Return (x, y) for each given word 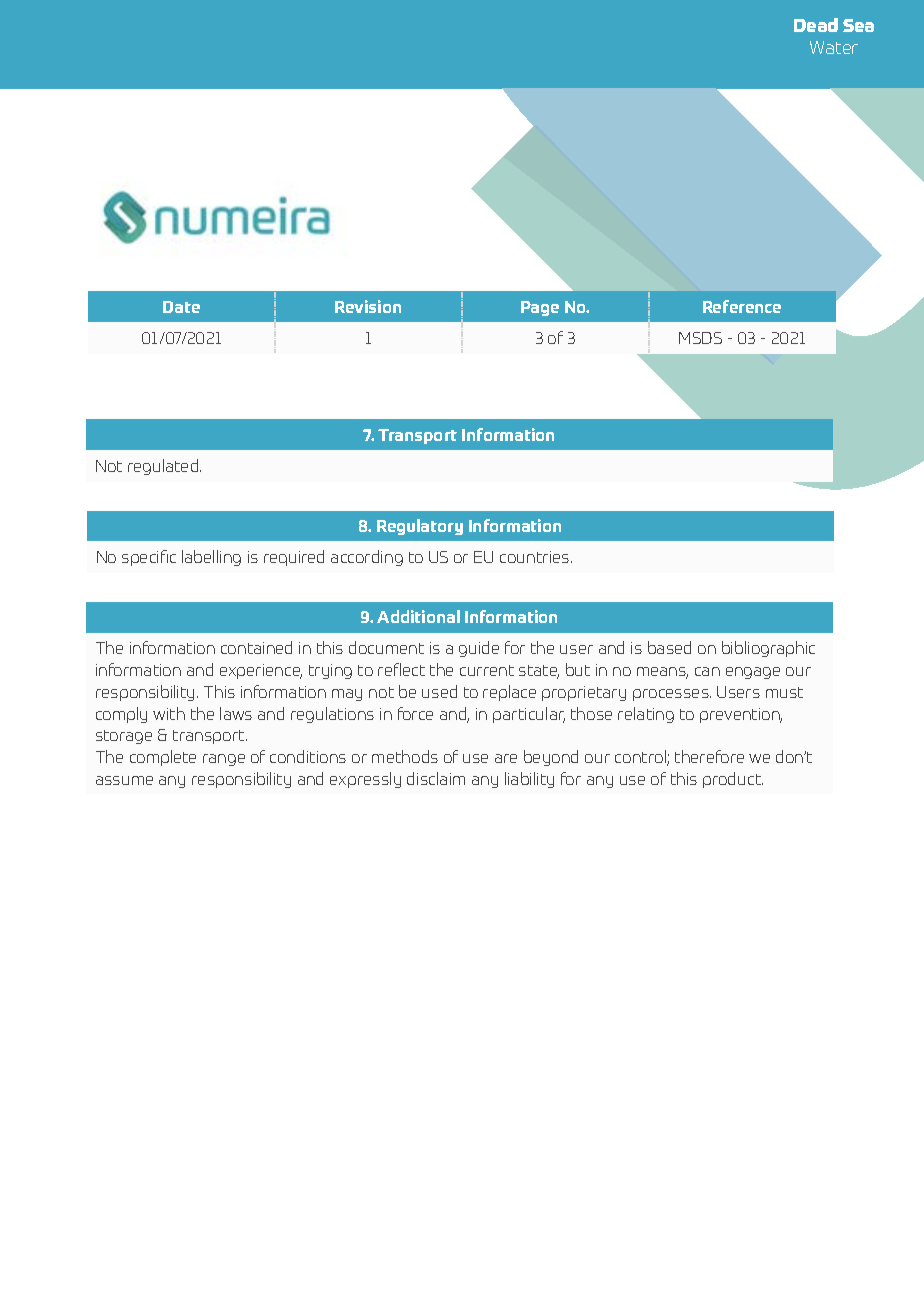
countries (536, 557)
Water (834, 47)
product (733, 780)
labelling (211, 558)
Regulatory (420, 527)
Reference (742, 306)
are (506, 758)
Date (181, 307)
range (224, 760)
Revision (368, 306)
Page (540, 308)
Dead (816, 25)
